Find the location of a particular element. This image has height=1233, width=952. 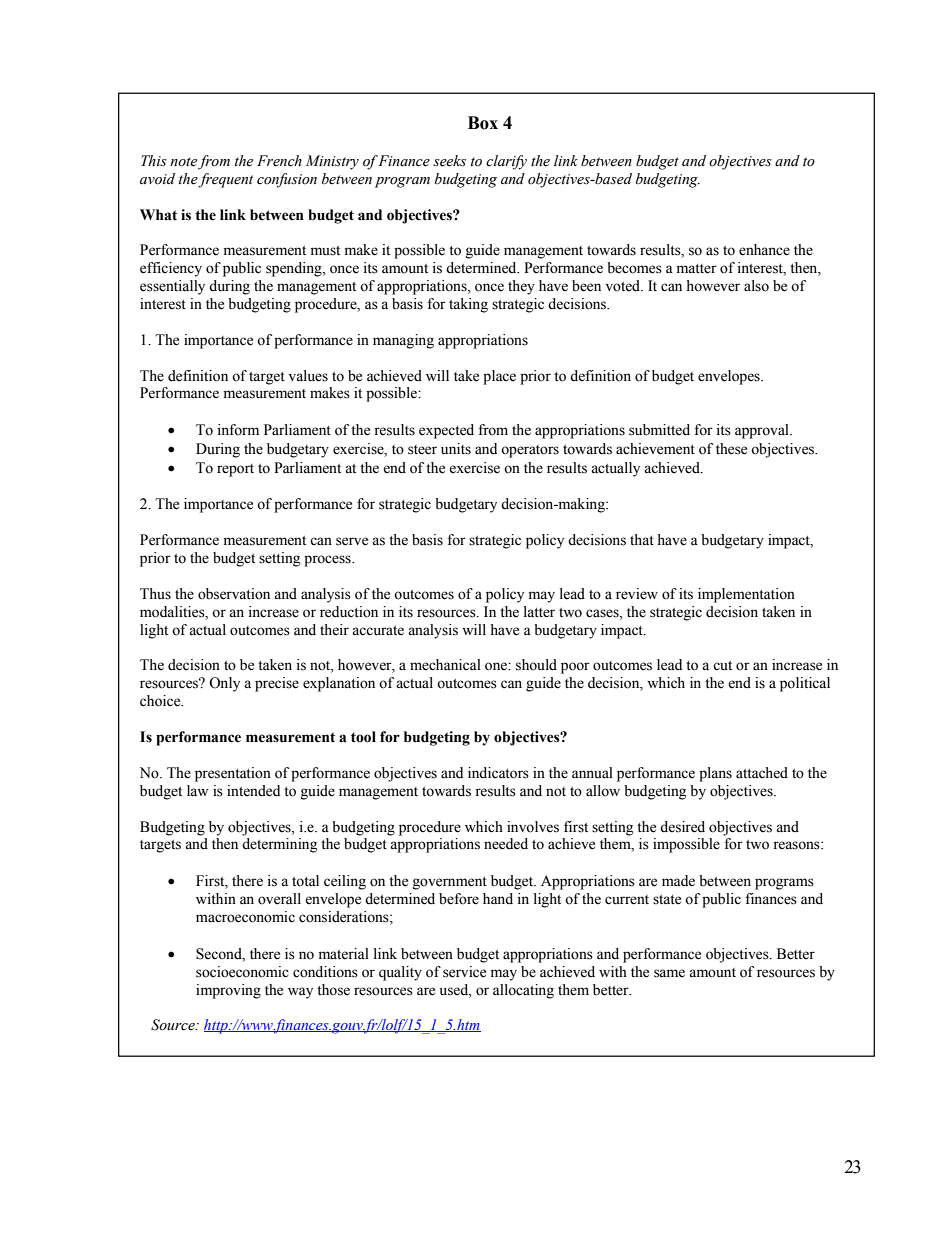

frequent is located at coordinates (225, 180).
